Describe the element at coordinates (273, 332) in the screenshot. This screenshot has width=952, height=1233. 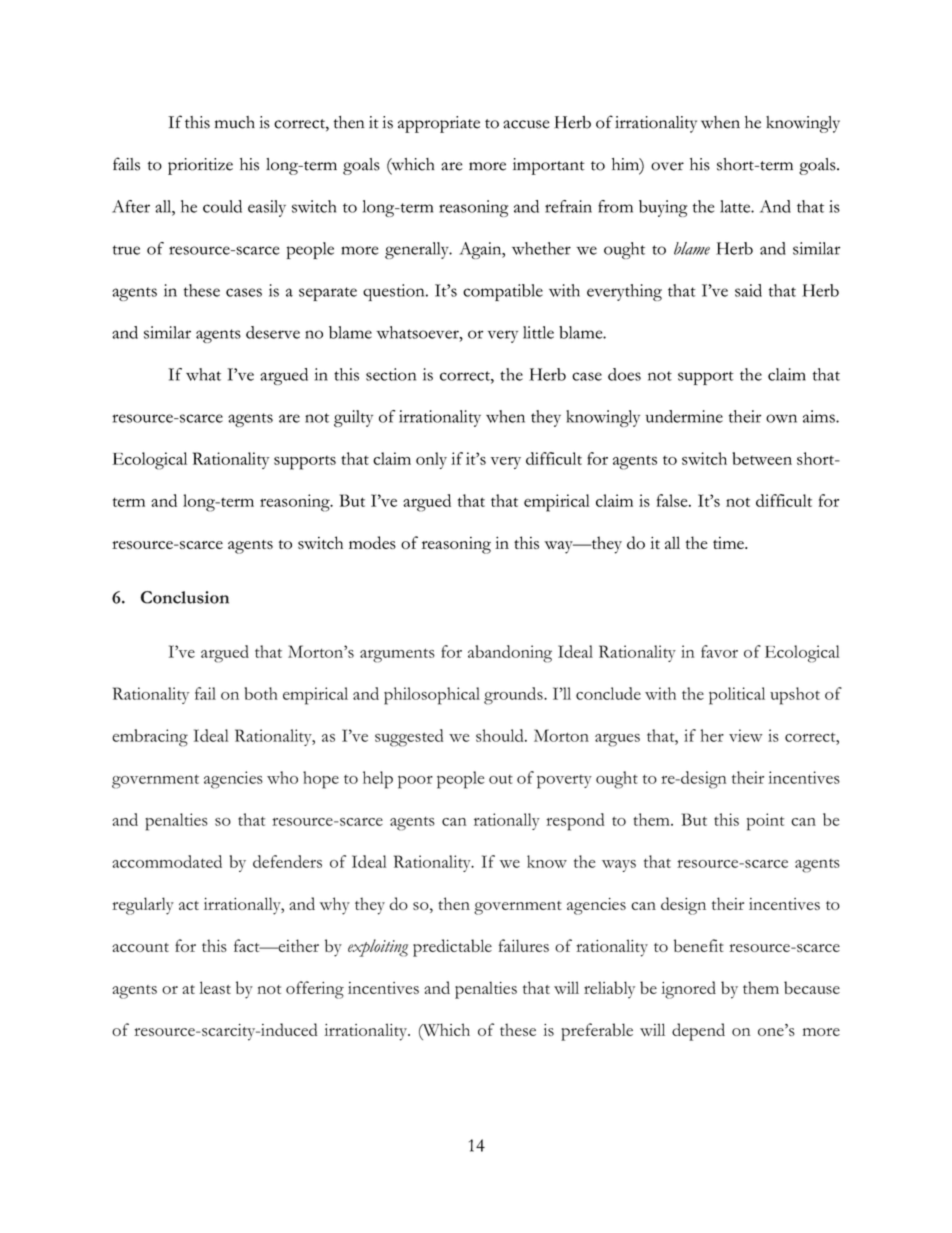
I see `deserve` at that location.
